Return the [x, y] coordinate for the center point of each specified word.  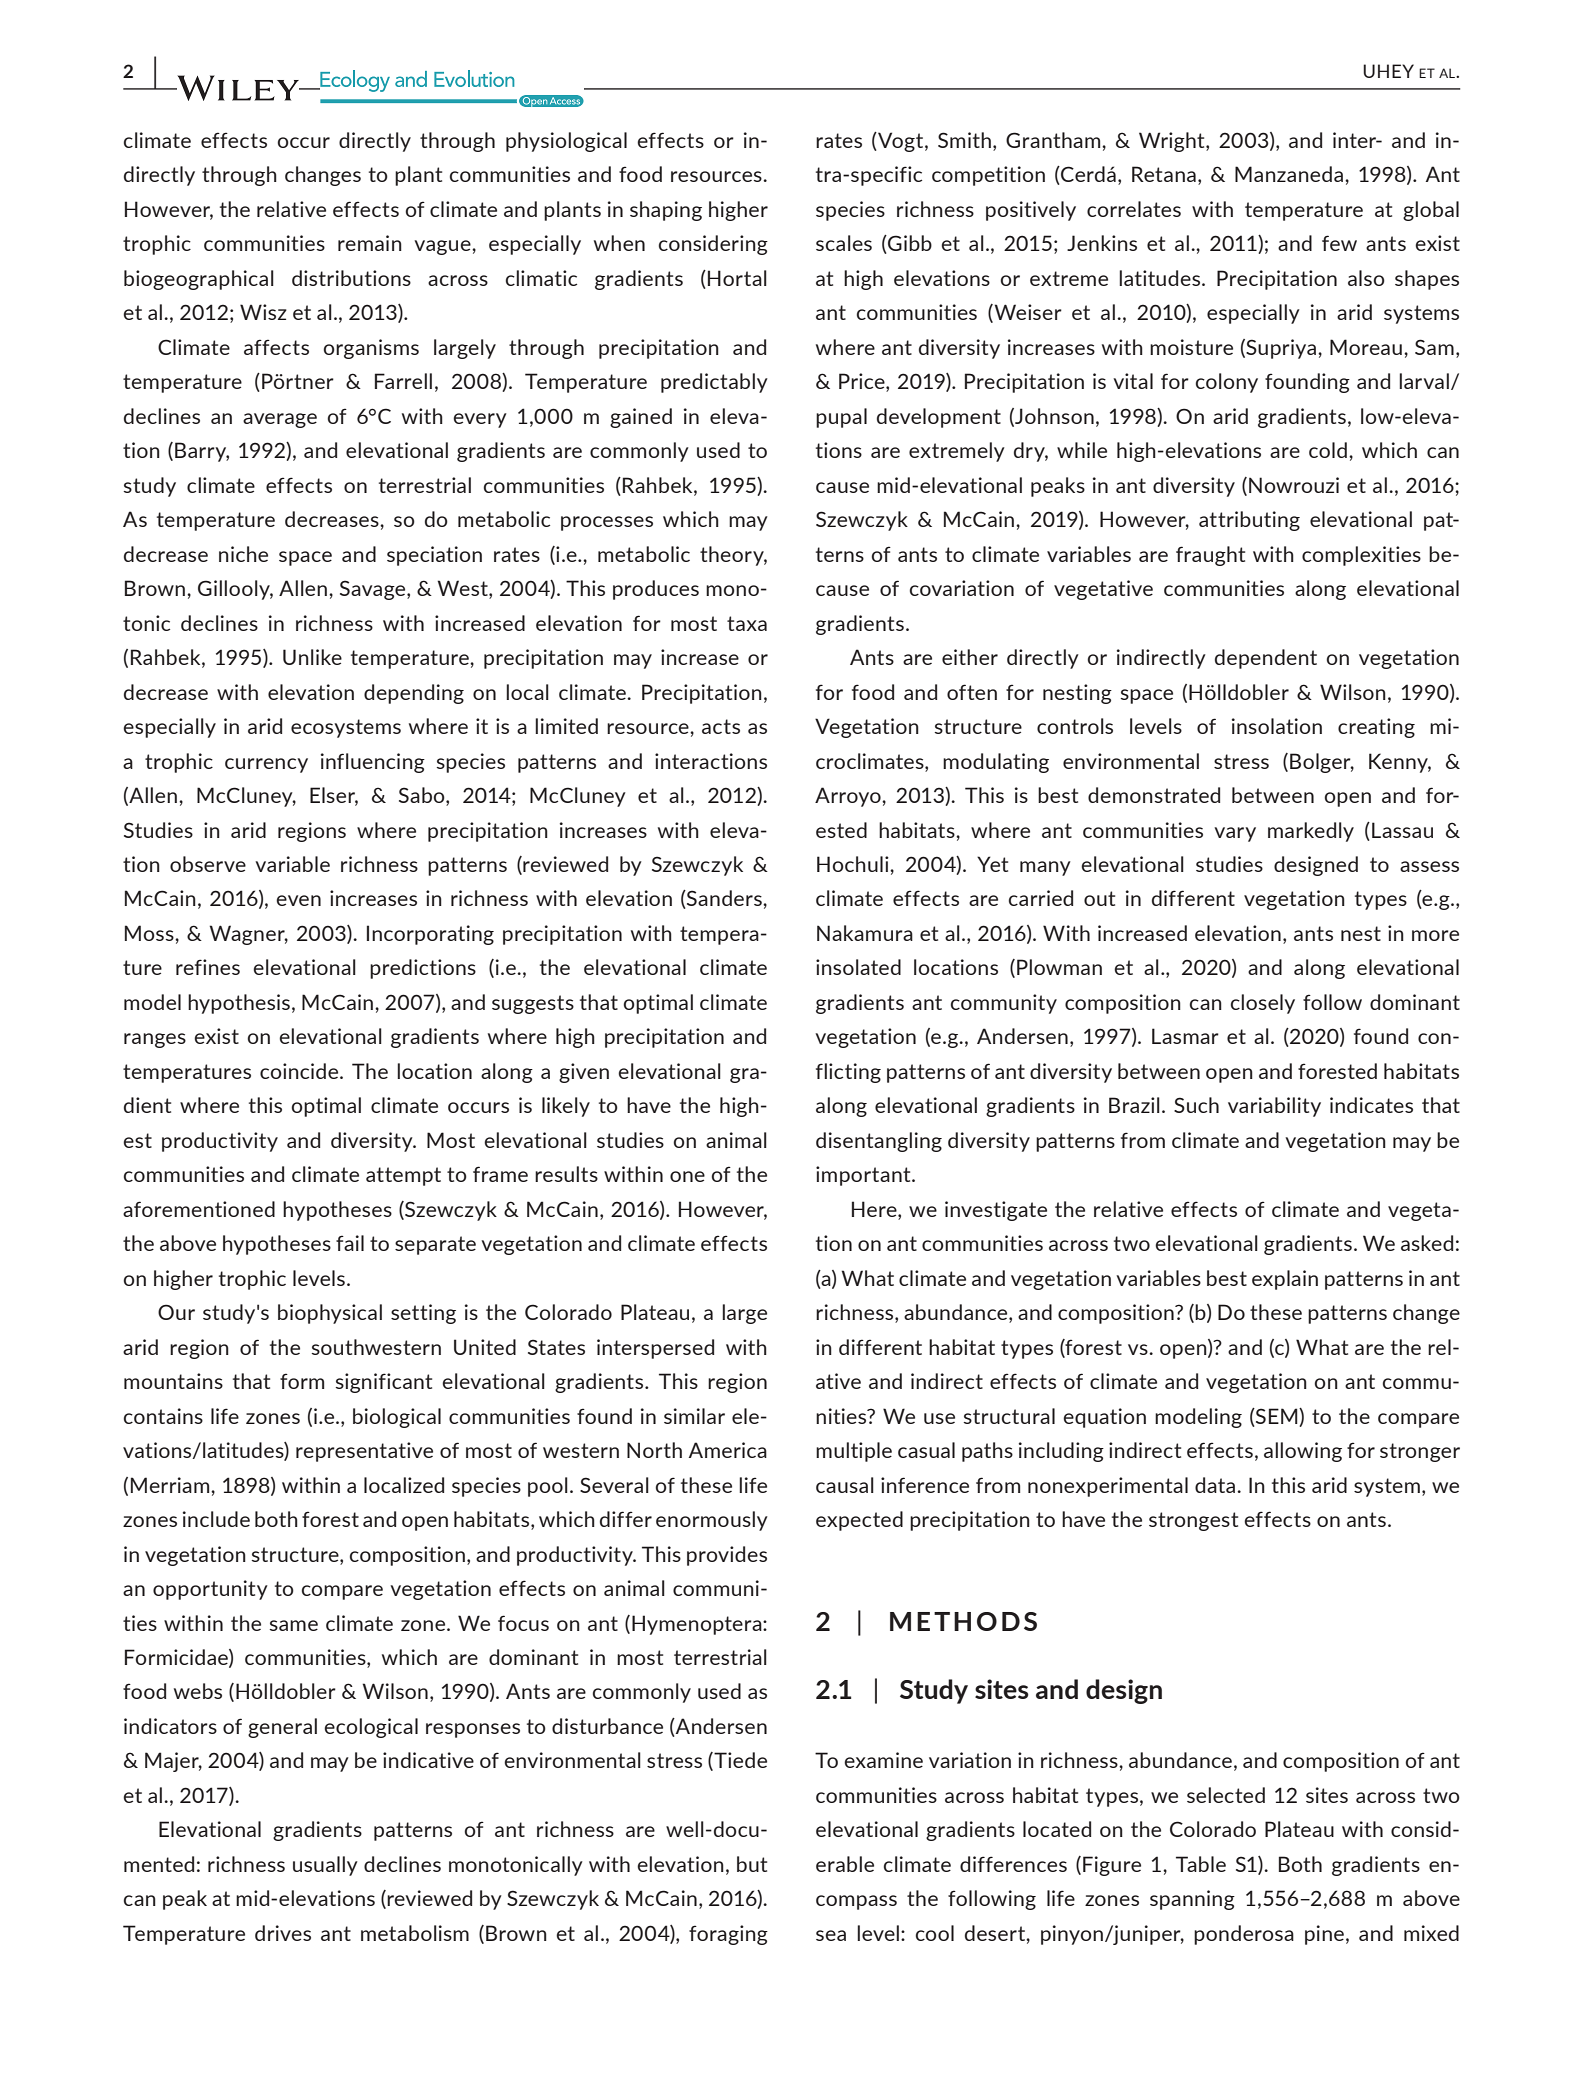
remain [370, 243]
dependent [1266, 659]
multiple [854, 1452]
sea [831, 1935]
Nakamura [865, 933]
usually [325, 1866]
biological [397, 1418]
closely [1263, 1004]
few [1339, 243]
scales [844, 243]
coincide [300, 1071]
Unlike [312, 657]
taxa [747, 623]
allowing [1303, 1452]
